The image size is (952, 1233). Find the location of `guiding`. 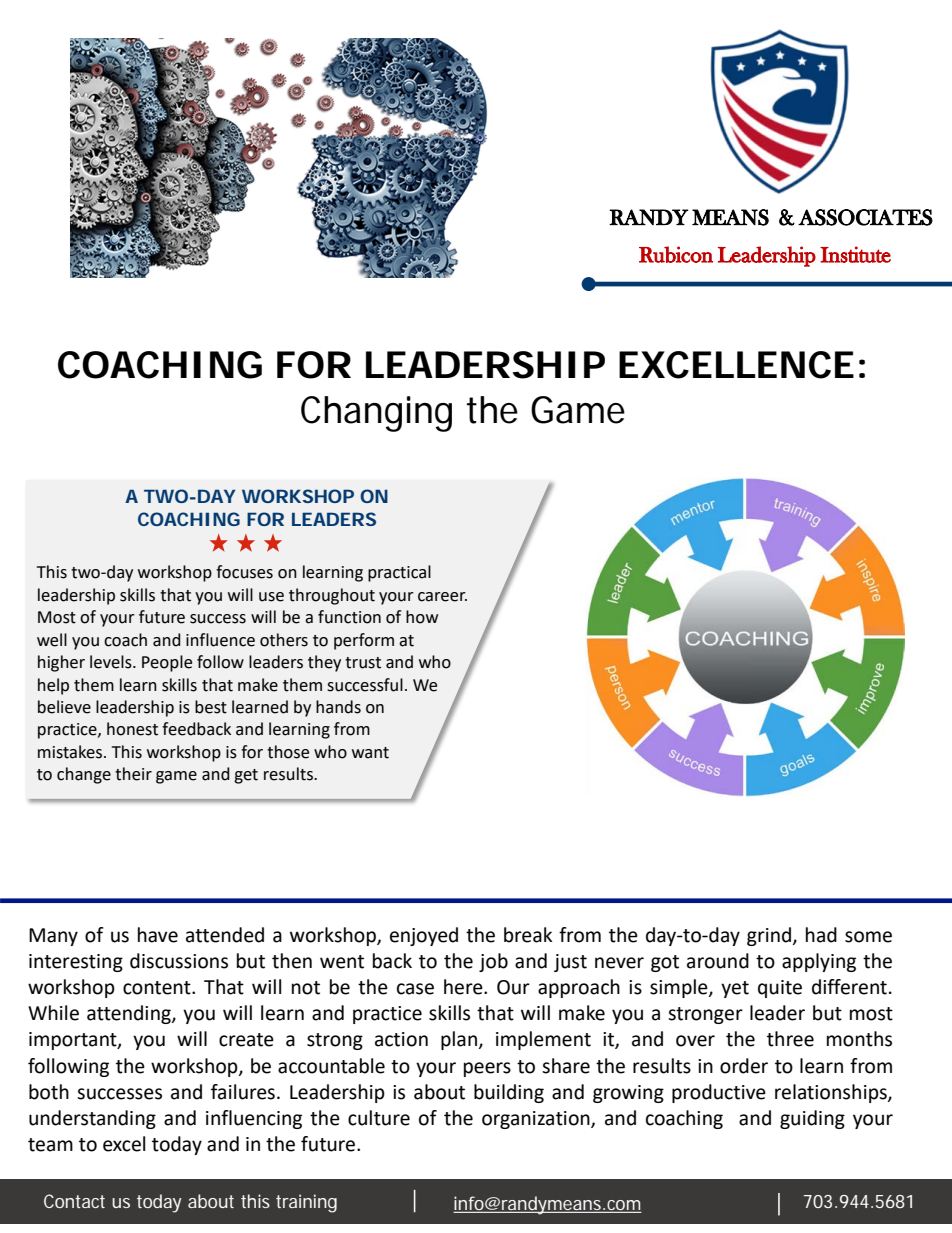

guiding is located at coordinates (812, 1119).
